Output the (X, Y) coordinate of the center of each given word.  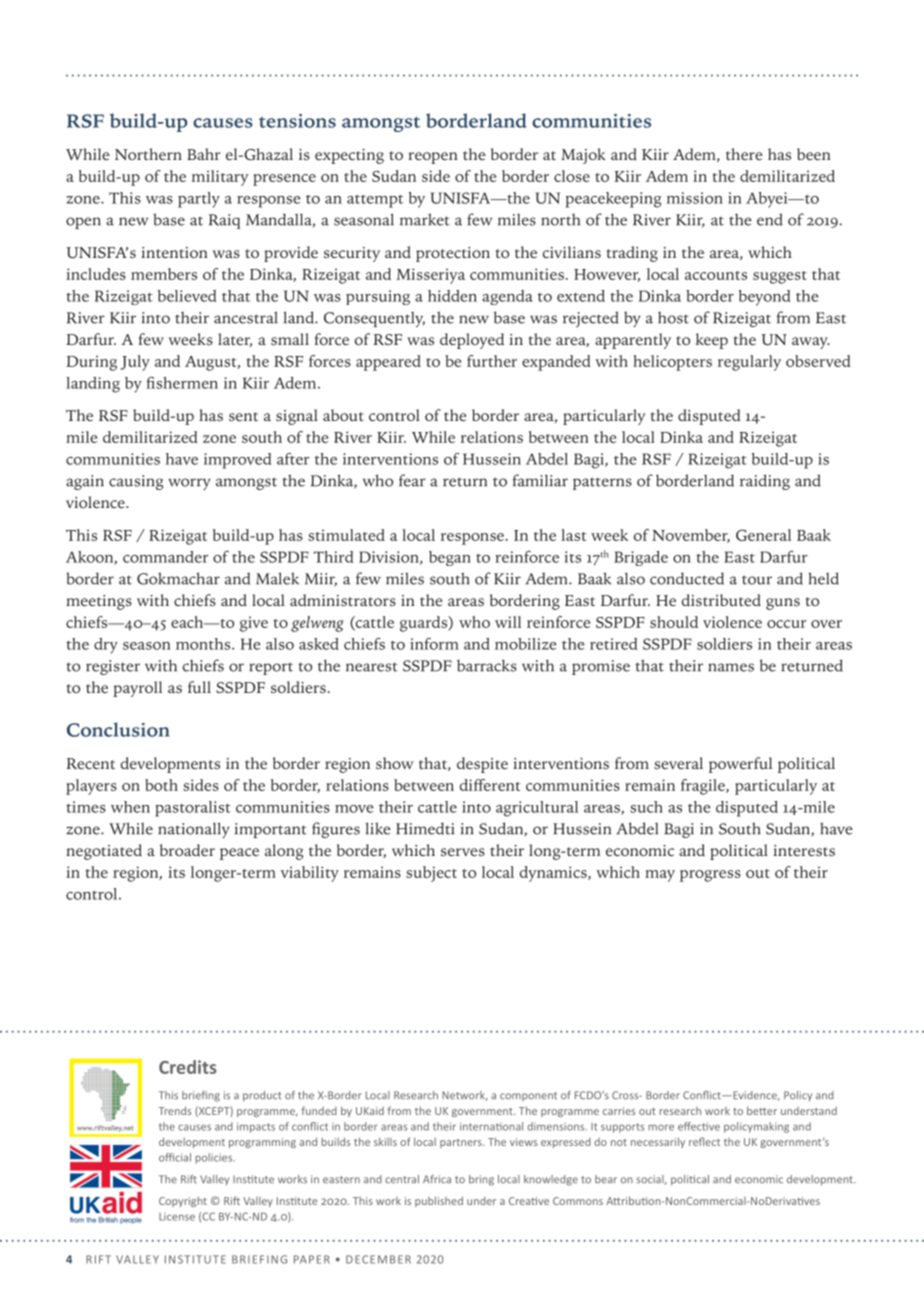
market (425, 219)
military (220, 178)
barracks (487, 665)
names (731, 667)
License (177, 1217)
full (199, 687)
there (744, 154)
